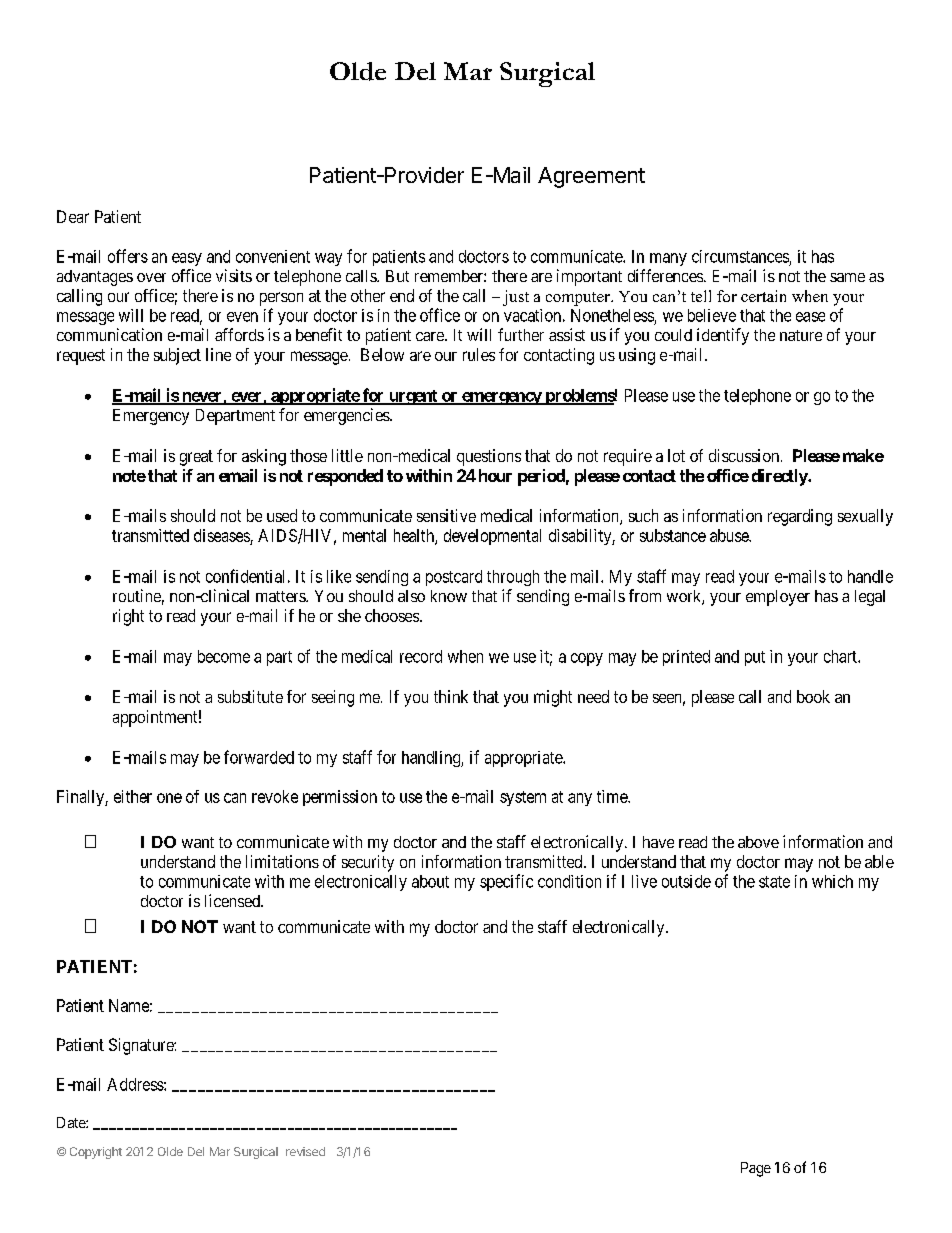 This screenshot has width=952, height=1233. Describe the element at coordinates (196, 458) in the screenshot. I see `great` at that location.
